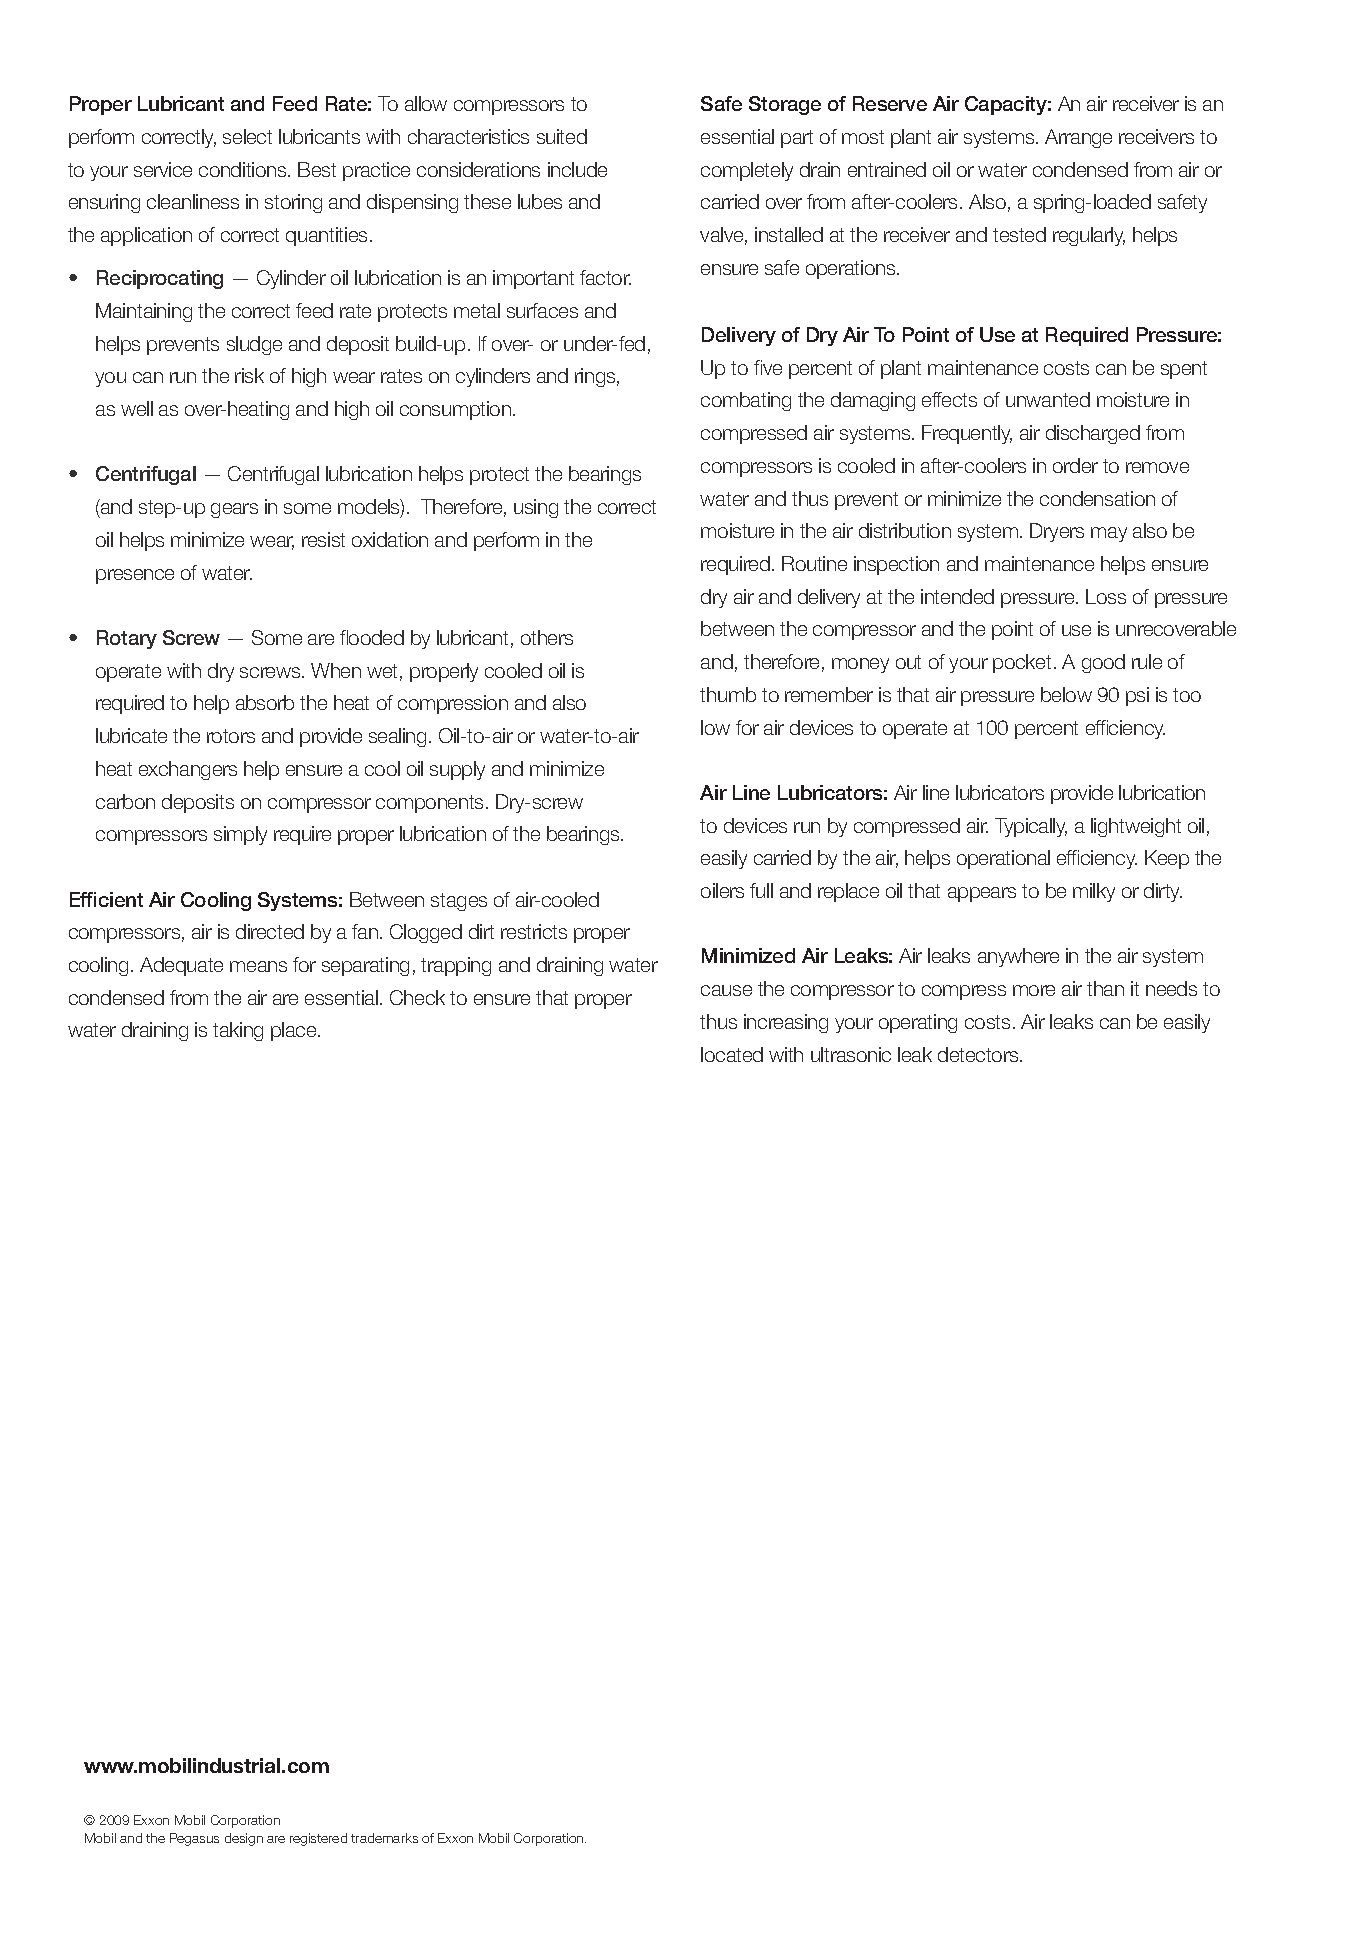 The image size is (1363, 1942). Describe the element at coordinates (244, 169) in the screenshot. I see `conditions` at that location.
